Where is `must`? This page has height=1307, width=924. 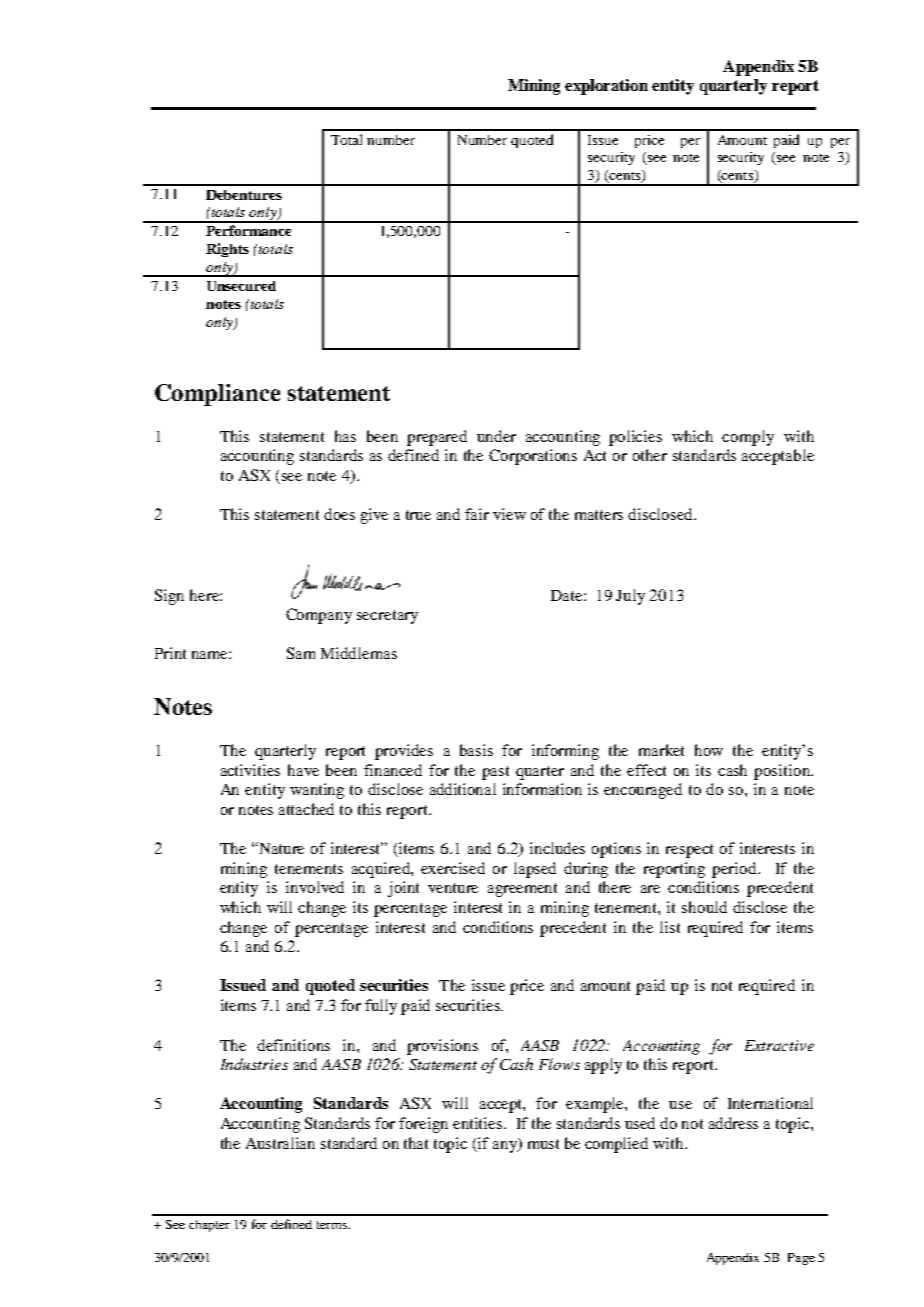
must is located at coordinates (543, 1144).
